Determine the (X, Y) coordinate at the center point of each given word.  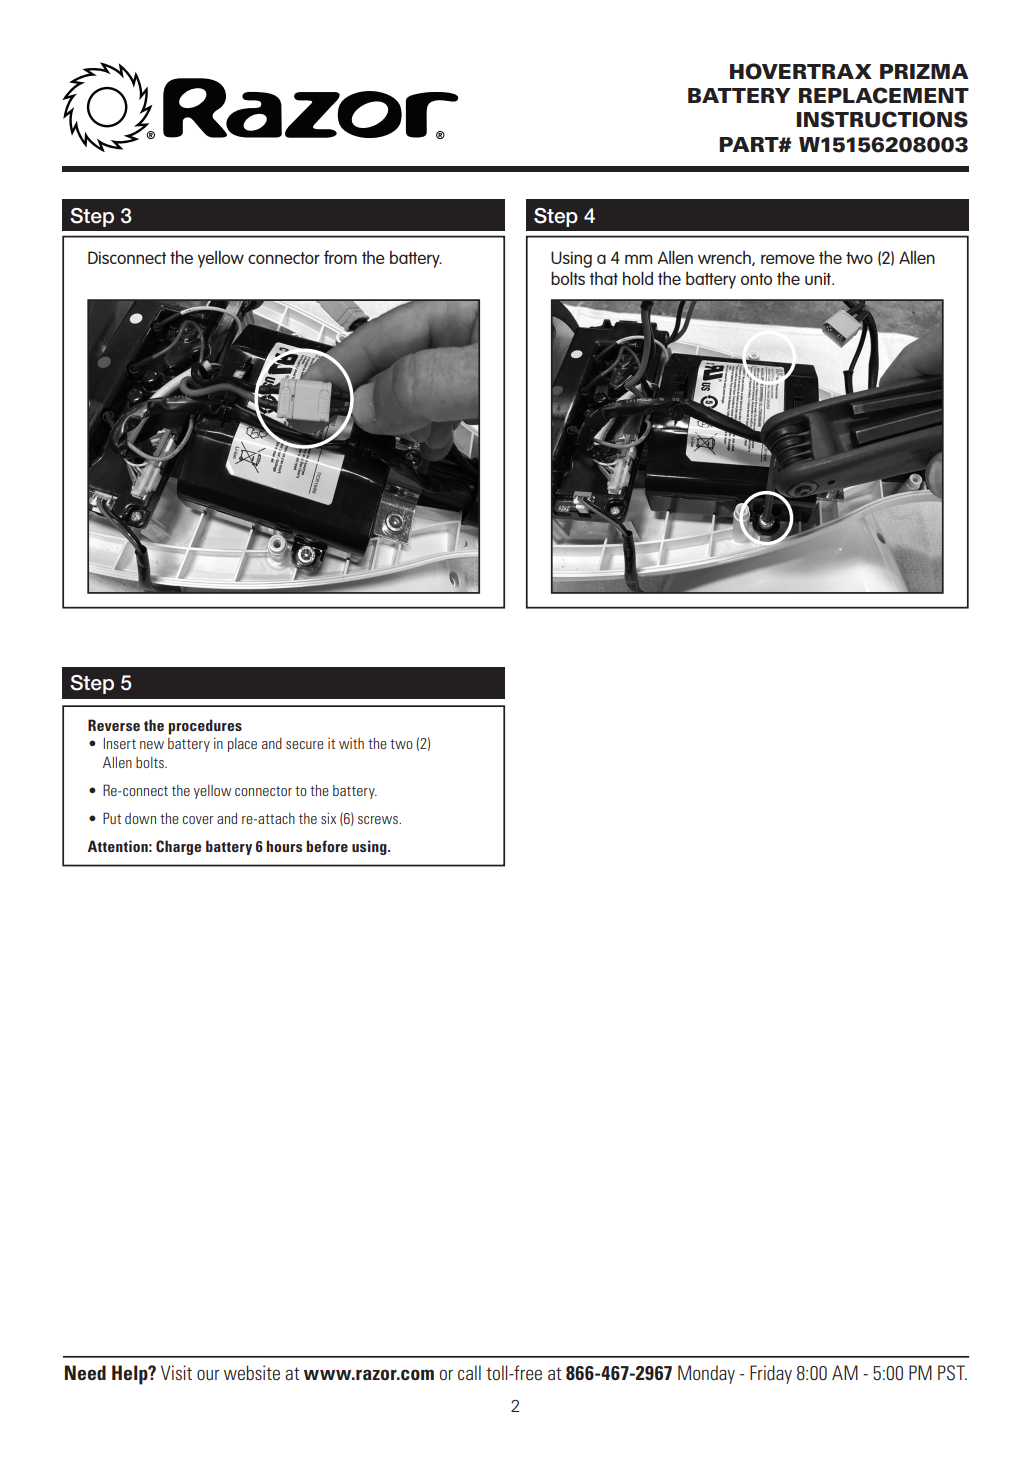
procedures (205, 727)
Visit (176, 1372)
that (603, 278)
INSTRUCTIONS (882, 119)
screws (379, 820)
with (351, 743)
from (340, 257)
